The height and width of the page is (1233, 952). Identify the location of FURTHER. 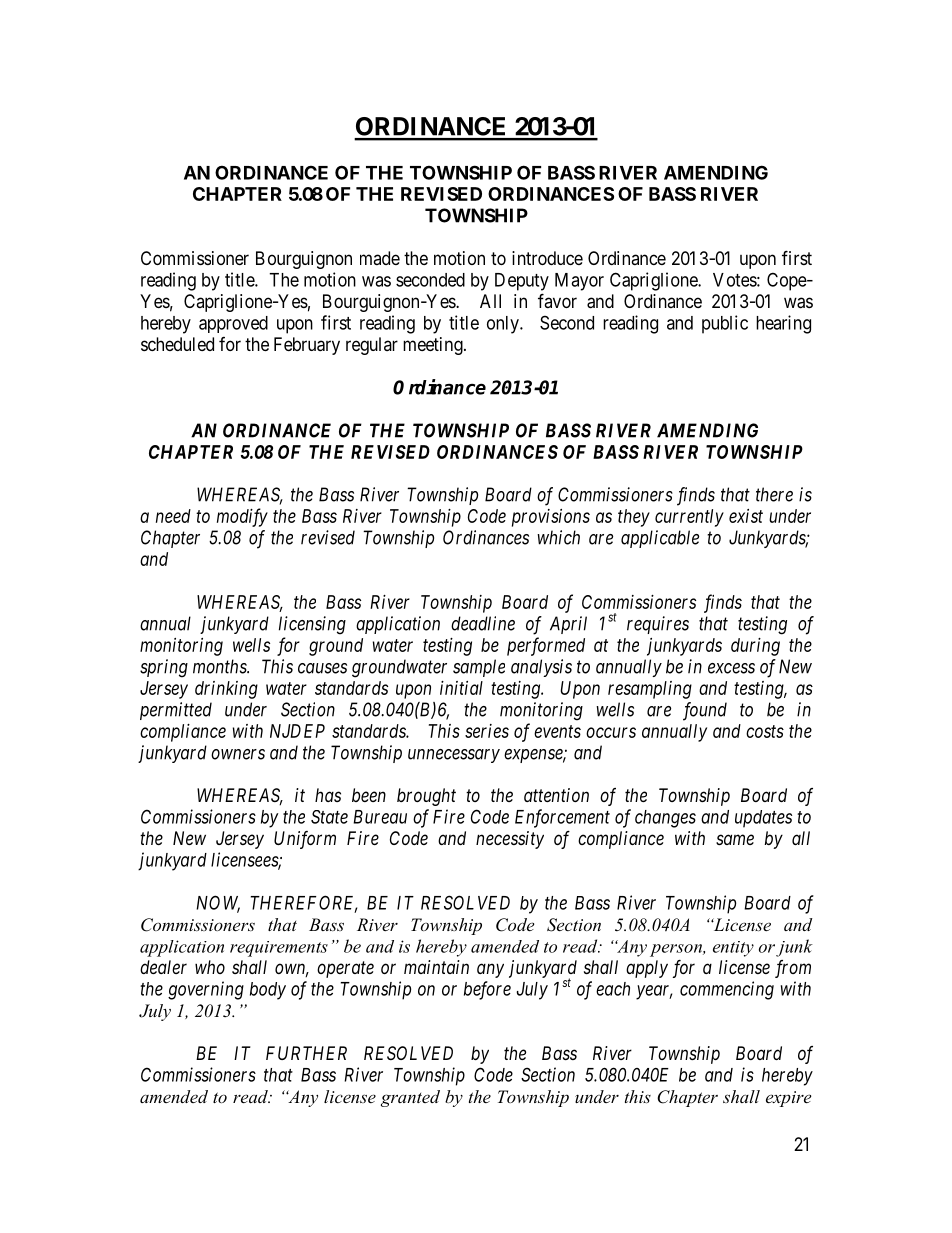
(306, 1053).
